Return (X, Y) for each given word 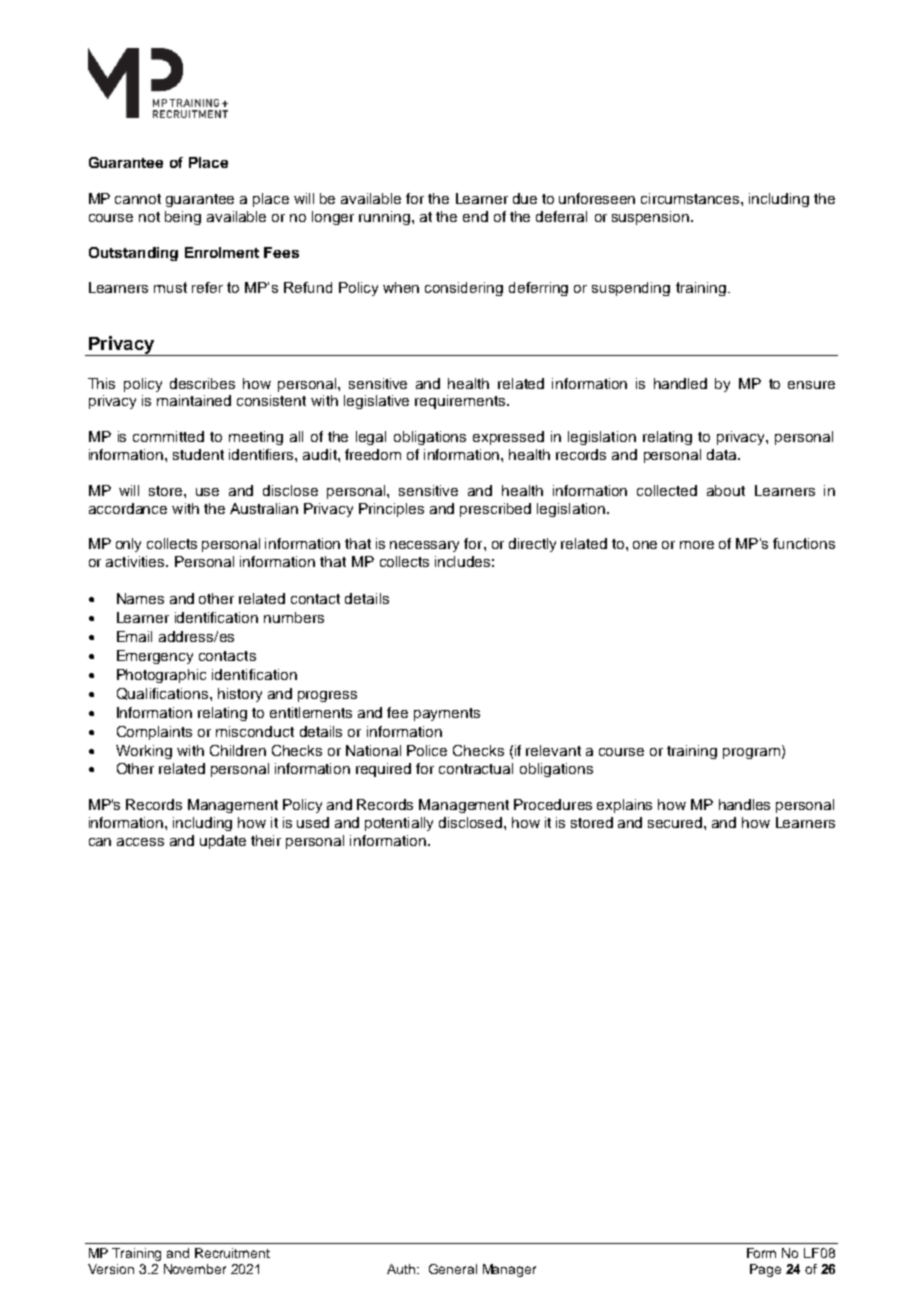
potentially (399, 824)
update (223, 842)
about (726, 490)
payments (447, 714)
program (751, 753)
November (195, 1269)
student (198, 454)
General (453, 1269)
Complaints (154, 733)
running (386, 218)
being (183, 218)
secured (676, 822)
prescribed (495, 510)
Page (765, 1270)
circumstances (691, 198)
